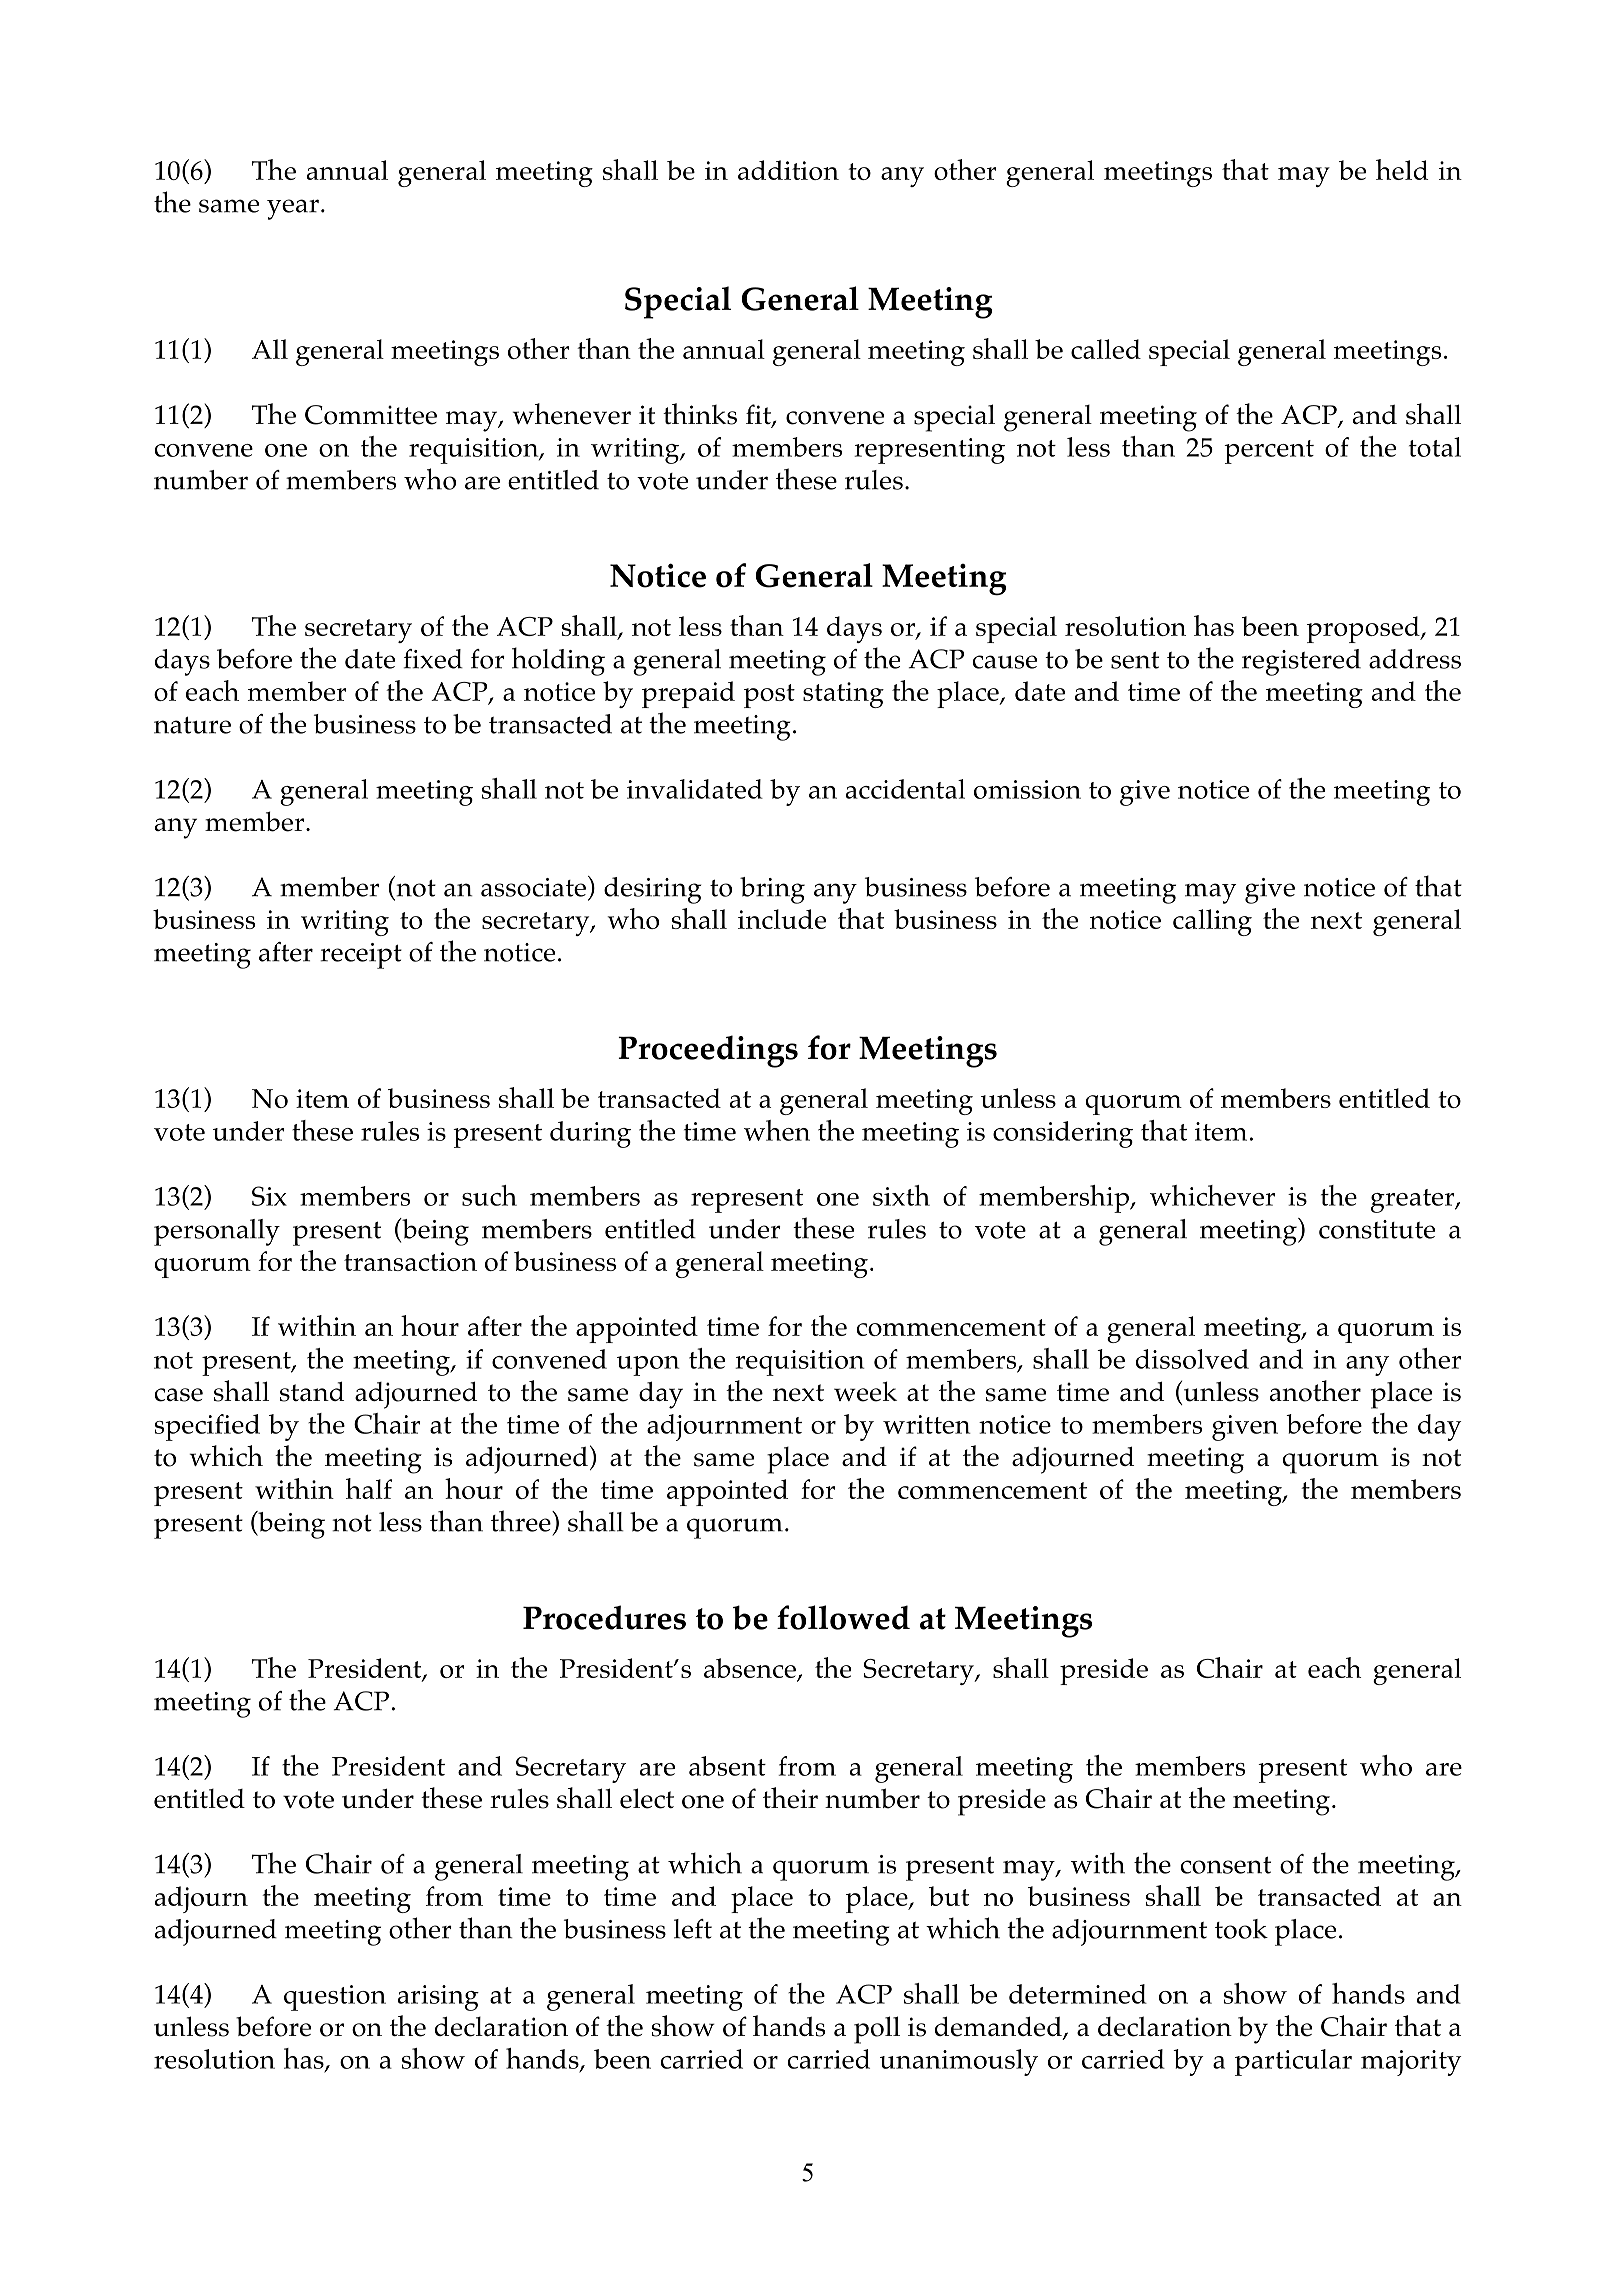 Image resolution: width=1615 pixels, height=2285 pixels. I want to click on year, so click(293, 209).
